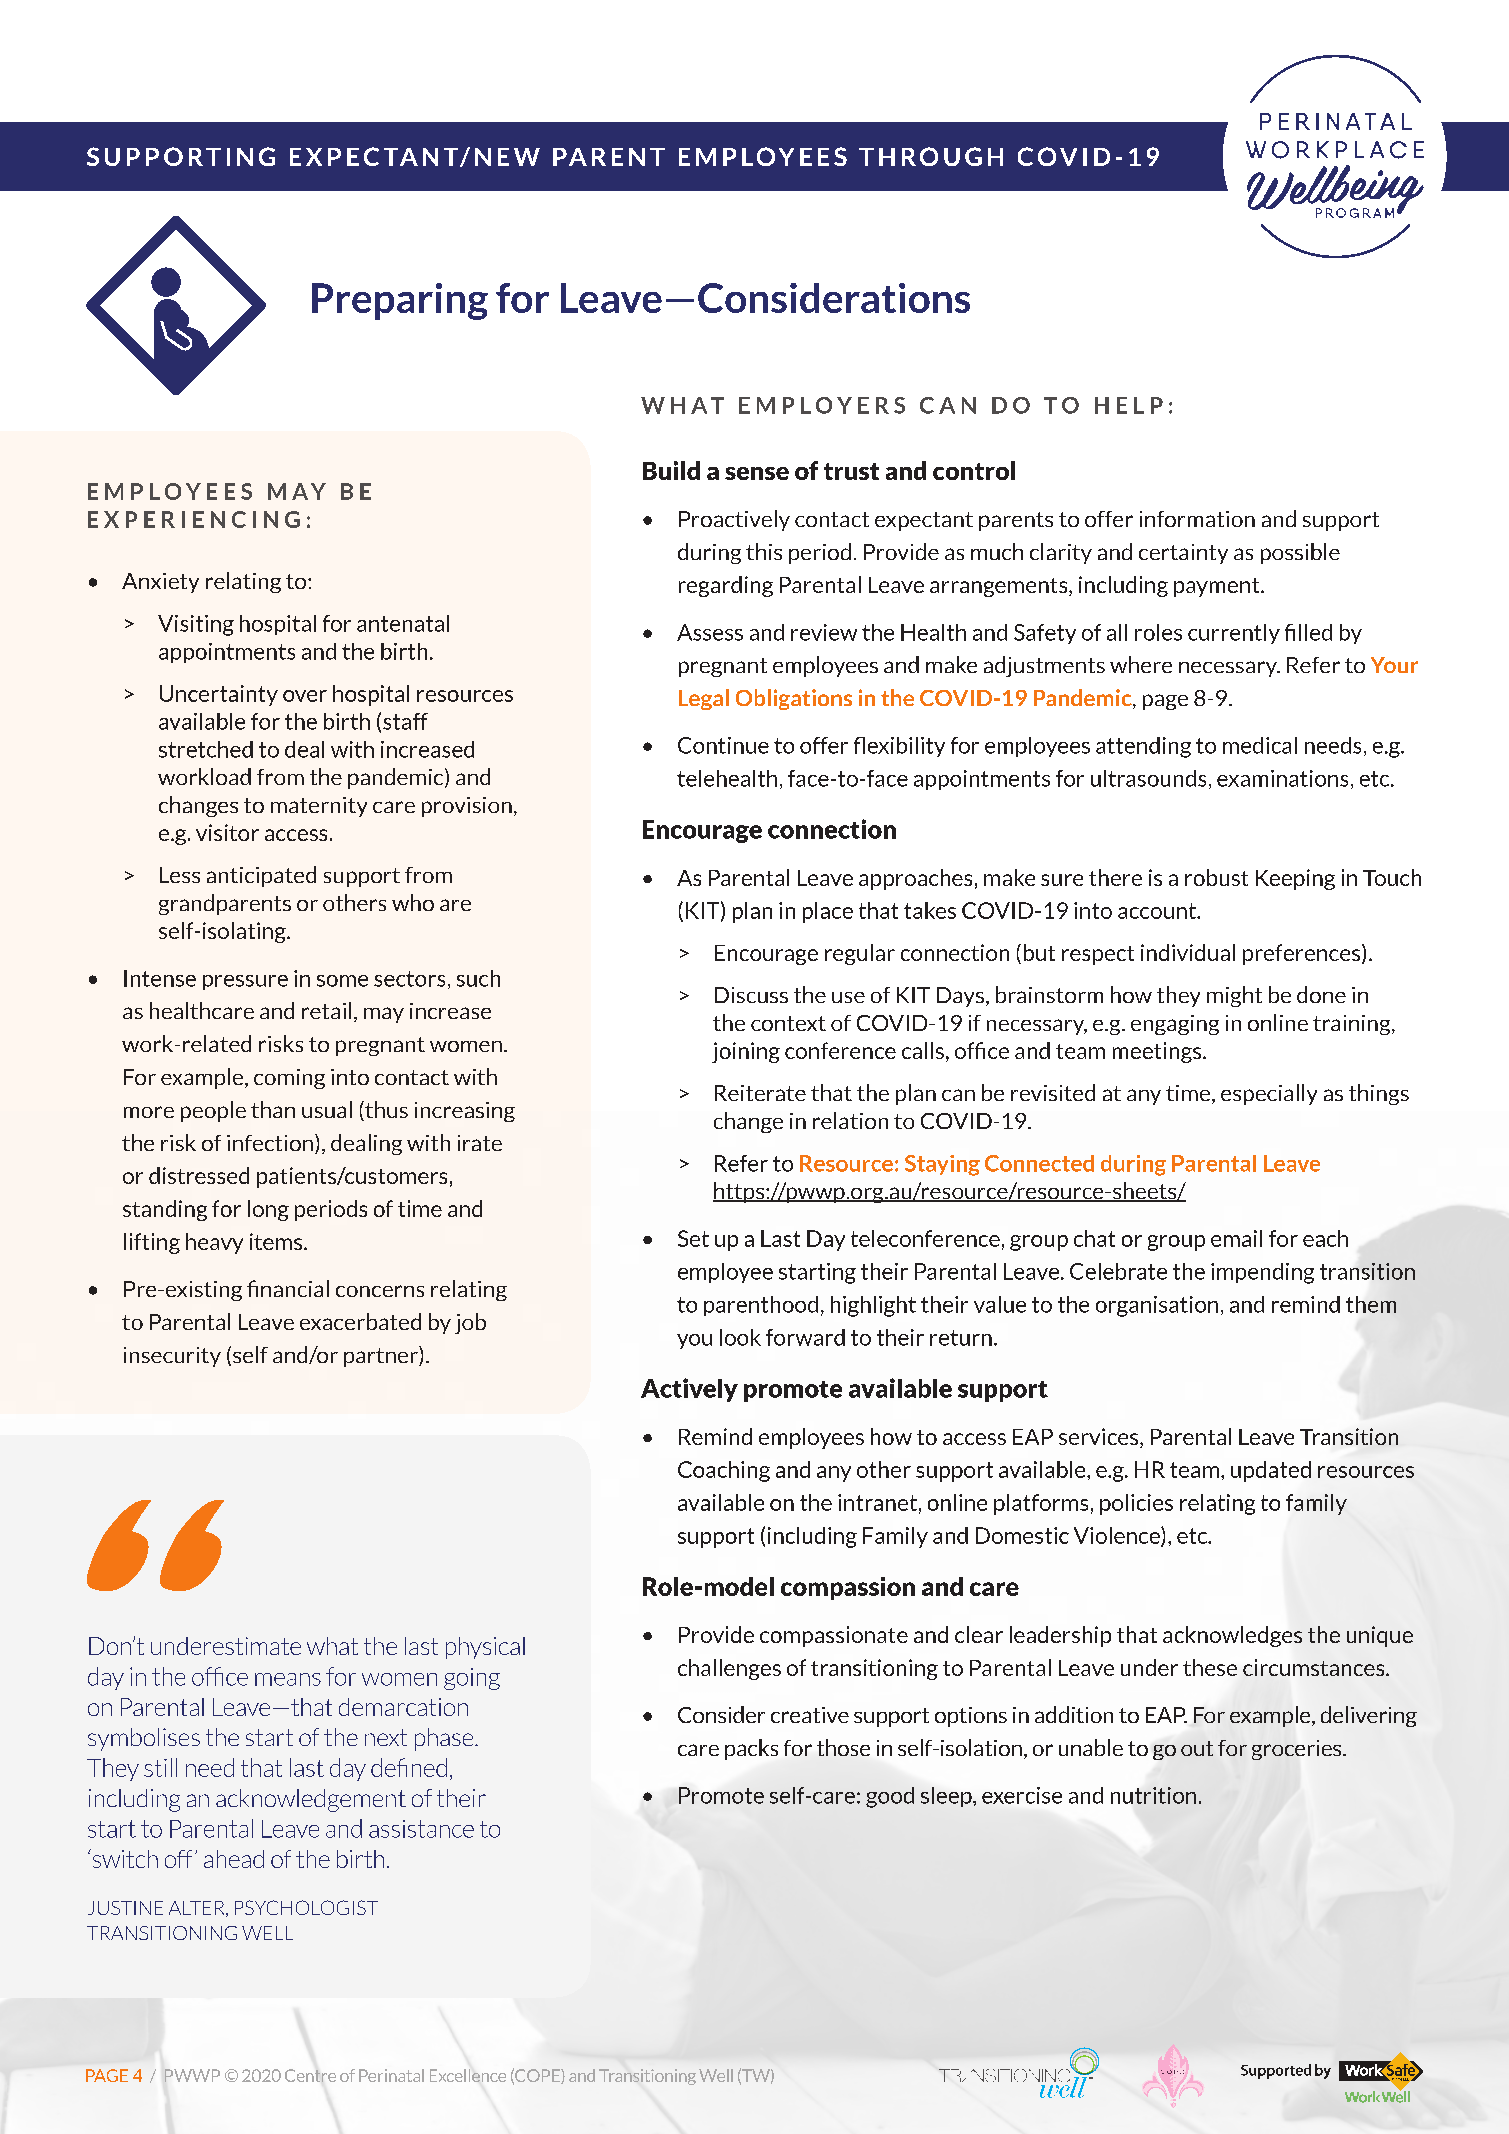 The height and width of the document is (2134, 1509). What do you see at coordinates (693, 1238) in the document?
I see `Set` at bounding box center [693, 1238].
